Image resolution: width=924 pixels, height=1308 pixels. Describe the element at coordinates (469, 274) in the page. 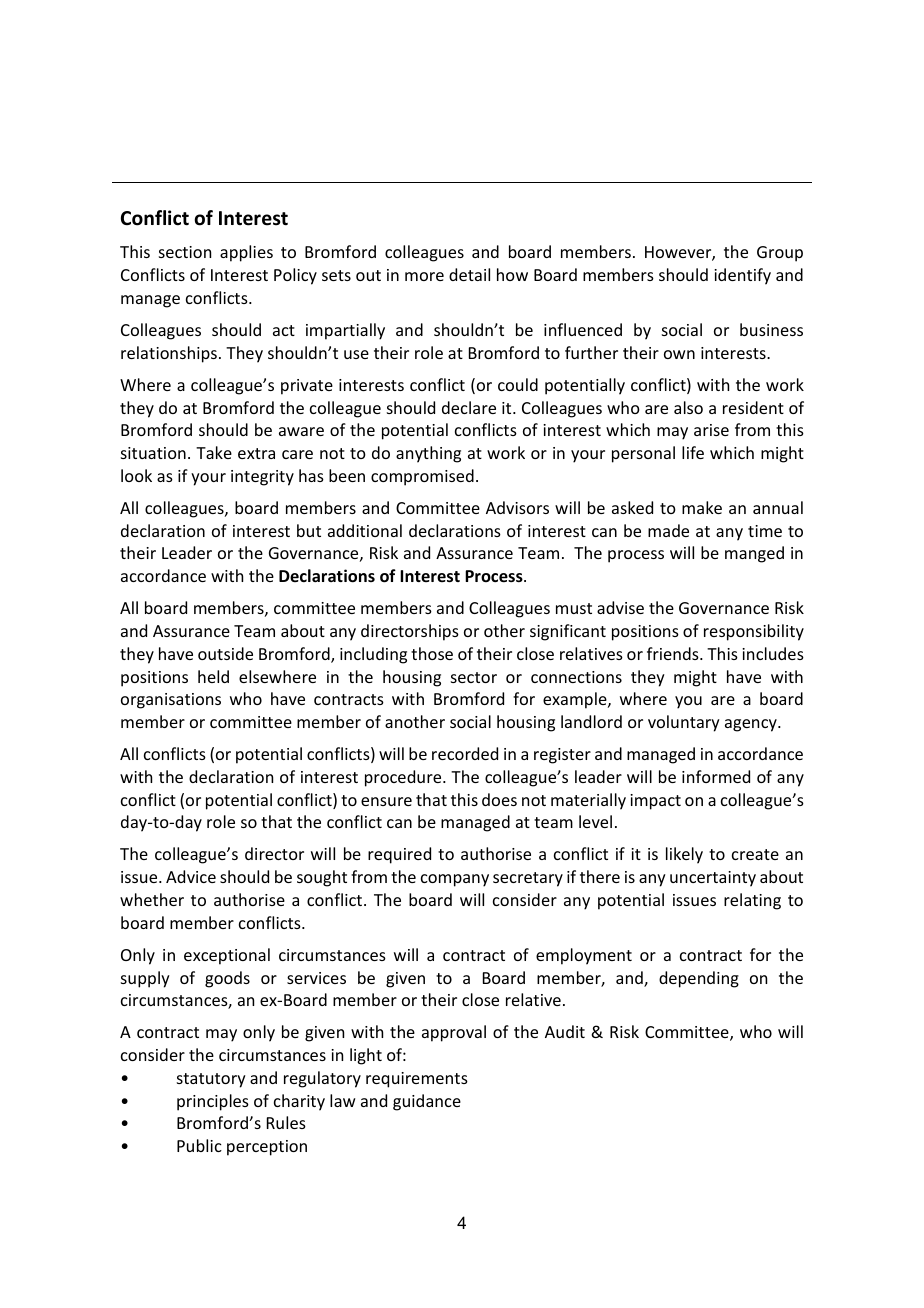

I see `detail` at that location.
